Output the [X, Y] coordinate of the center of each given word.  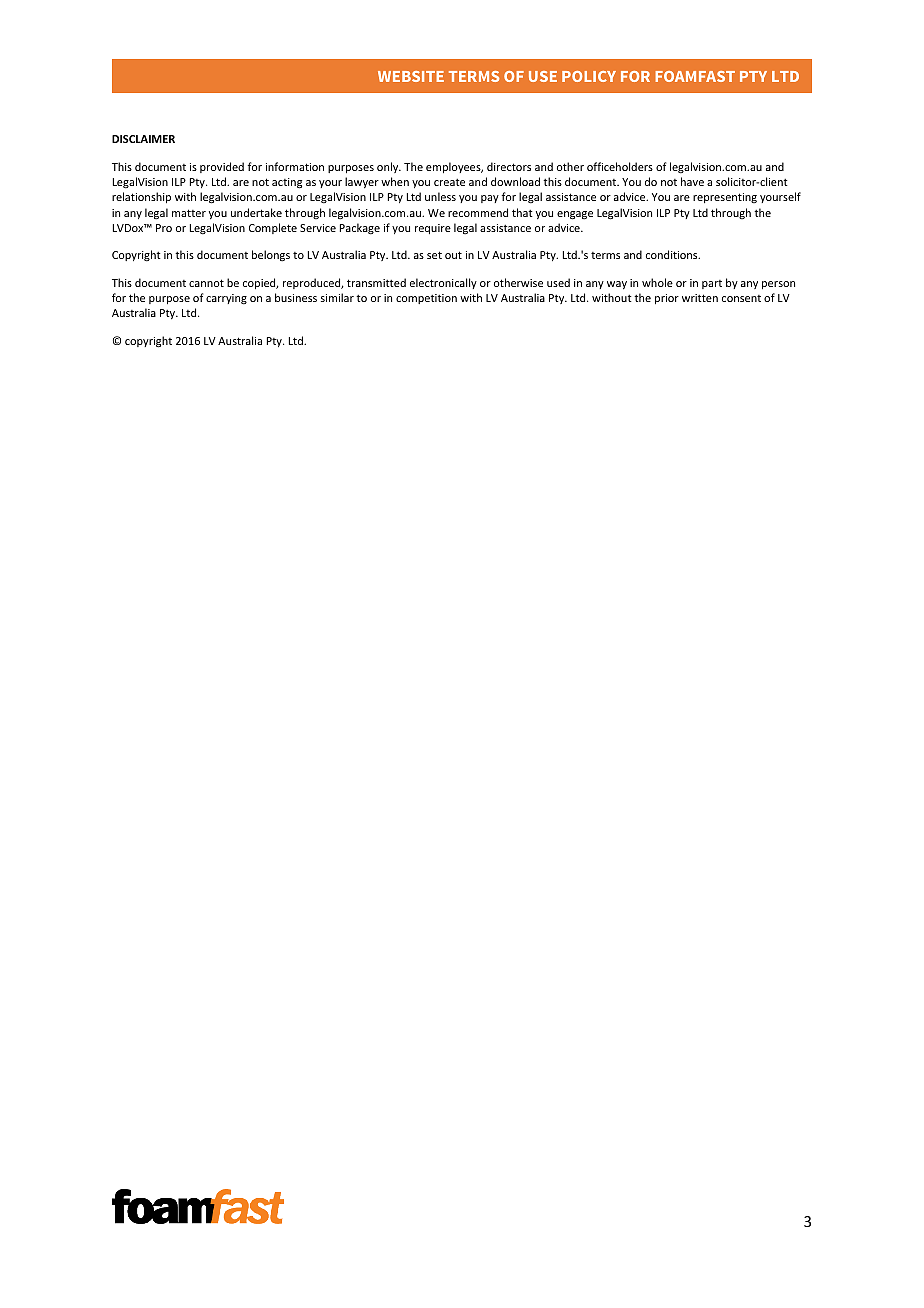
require [433, 229]
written [700, 298]
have [692, 181]
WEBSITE [411, 76]
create [449, 182]
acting [287, 183]
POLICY [589, 76]
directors [509, 166]
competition [426, 299]
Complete [273, 228]
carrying [226, 299]
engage [575, 215]
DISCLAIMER [143, 139]
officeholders [620, 166]
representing [725, 198]
